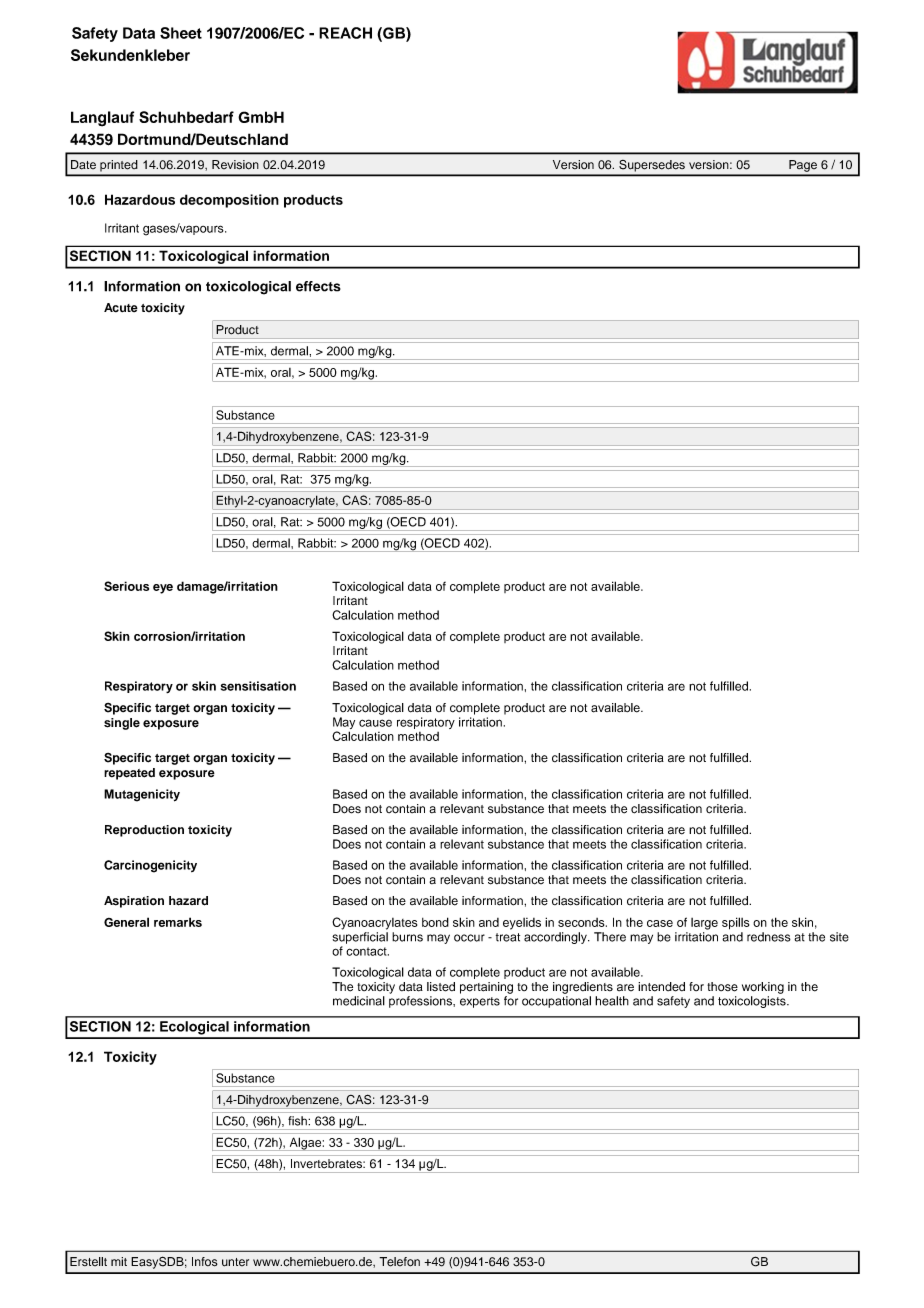 The width and height of the screenshot is (924, 1308). Describe the element at coordinates (735, 923) in the screenshot. I see `spills` at that location.
